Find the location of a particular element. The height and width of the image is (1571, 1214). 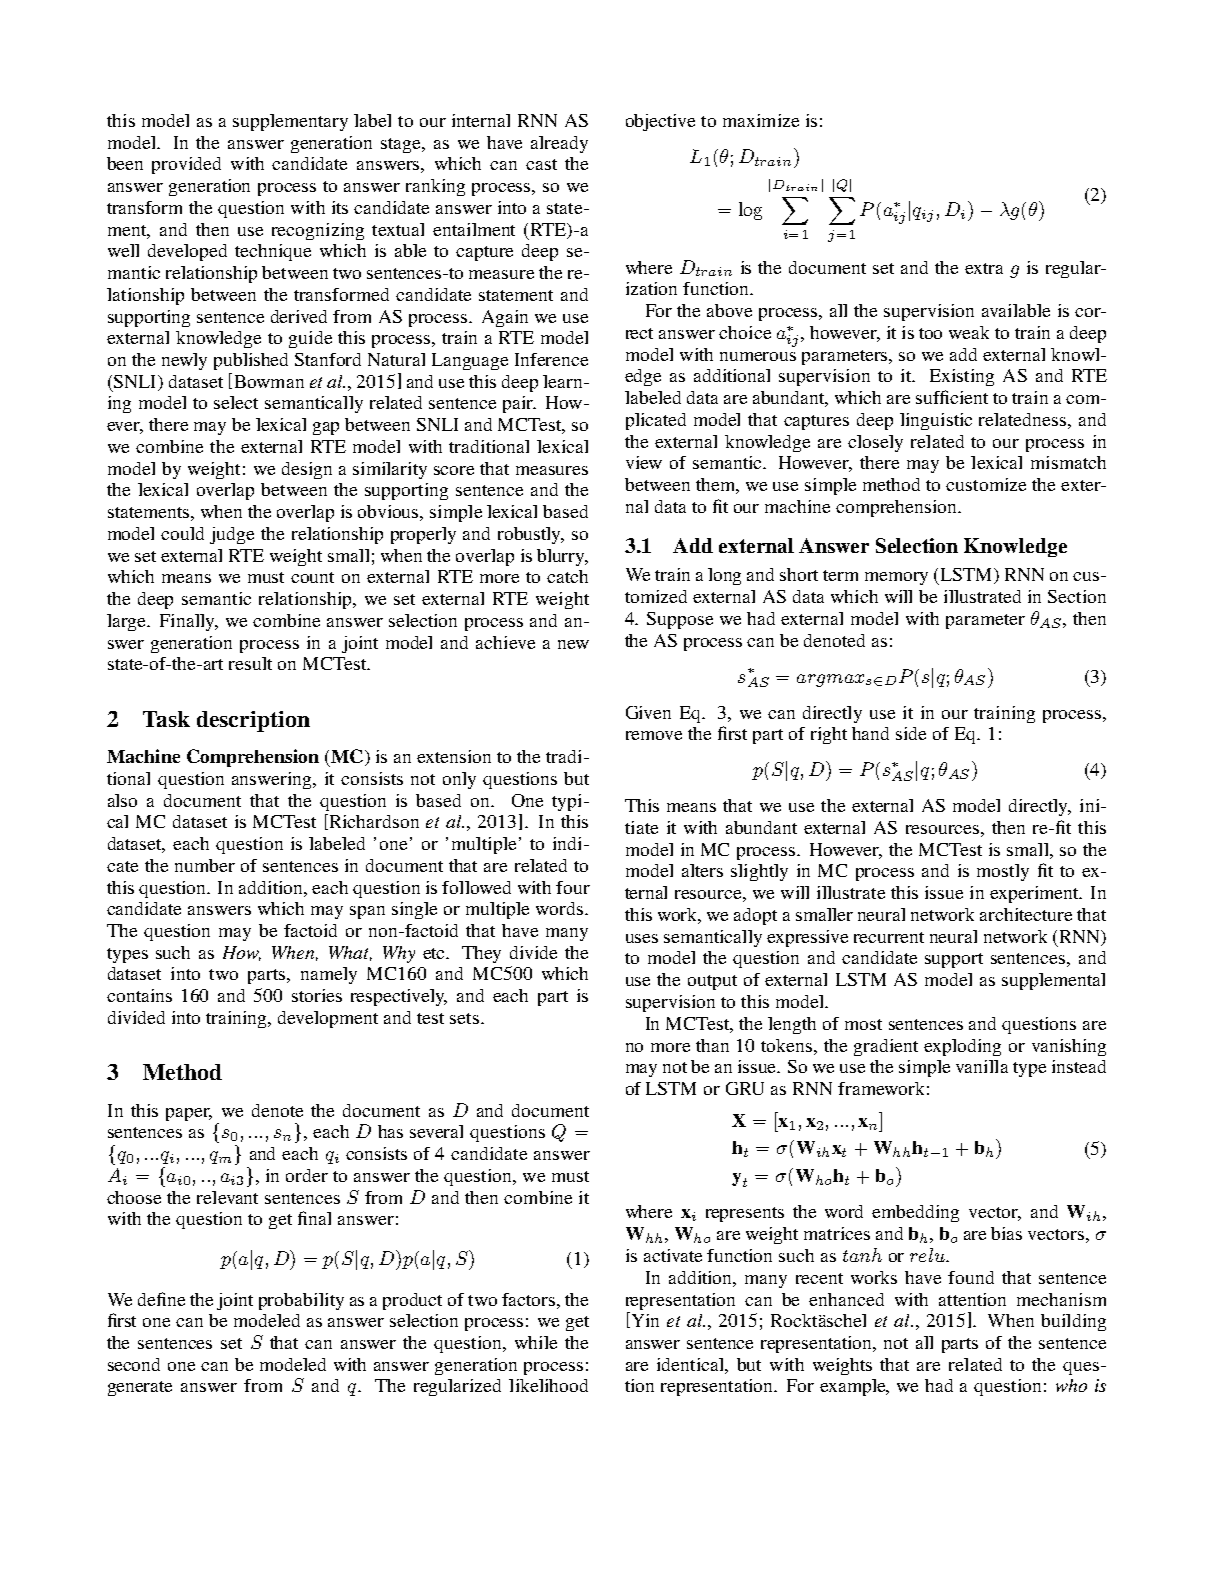

memory is located at coordinates (896, 578).
